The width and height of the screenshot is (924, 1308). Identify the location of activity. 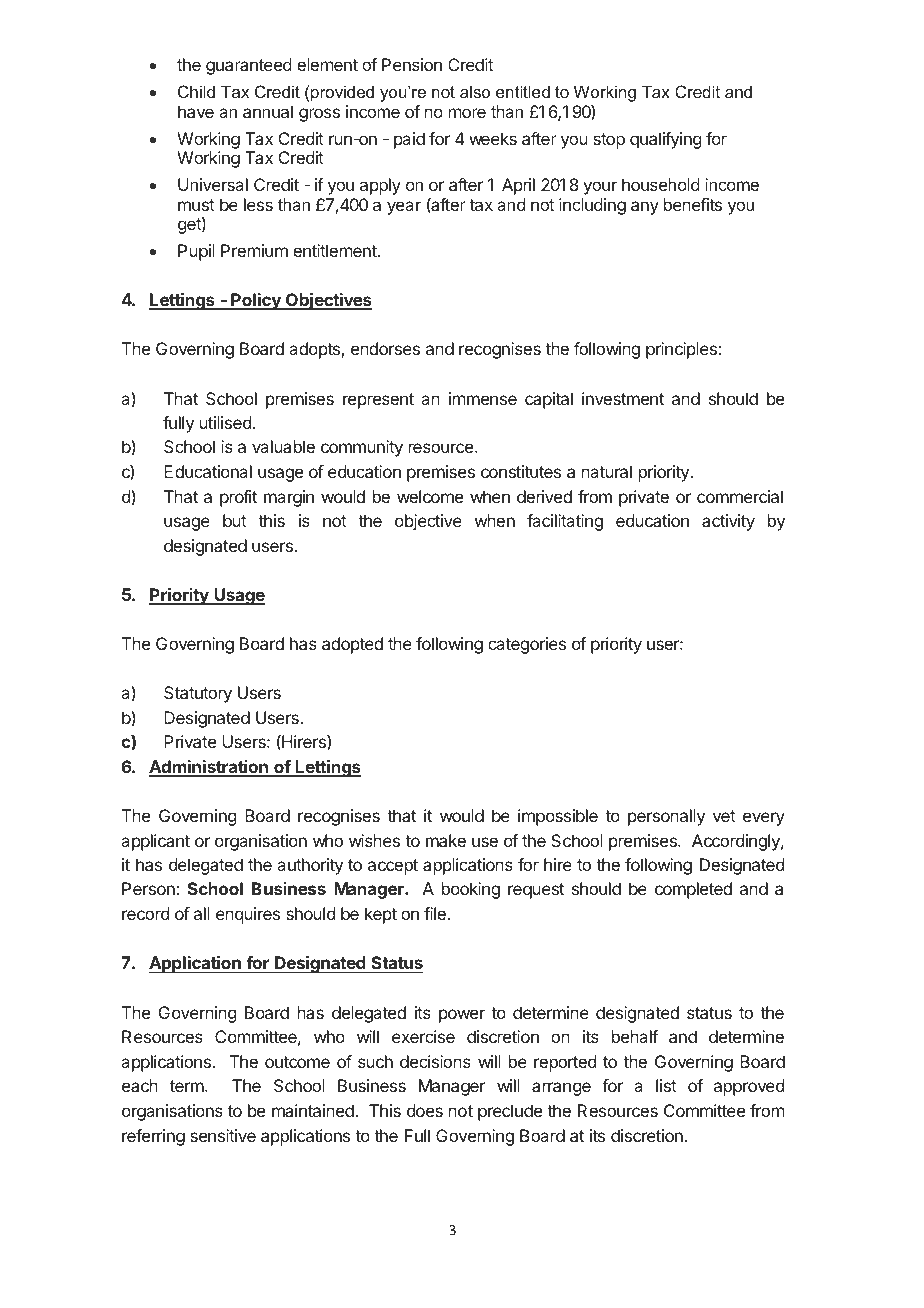
(728, 522).
